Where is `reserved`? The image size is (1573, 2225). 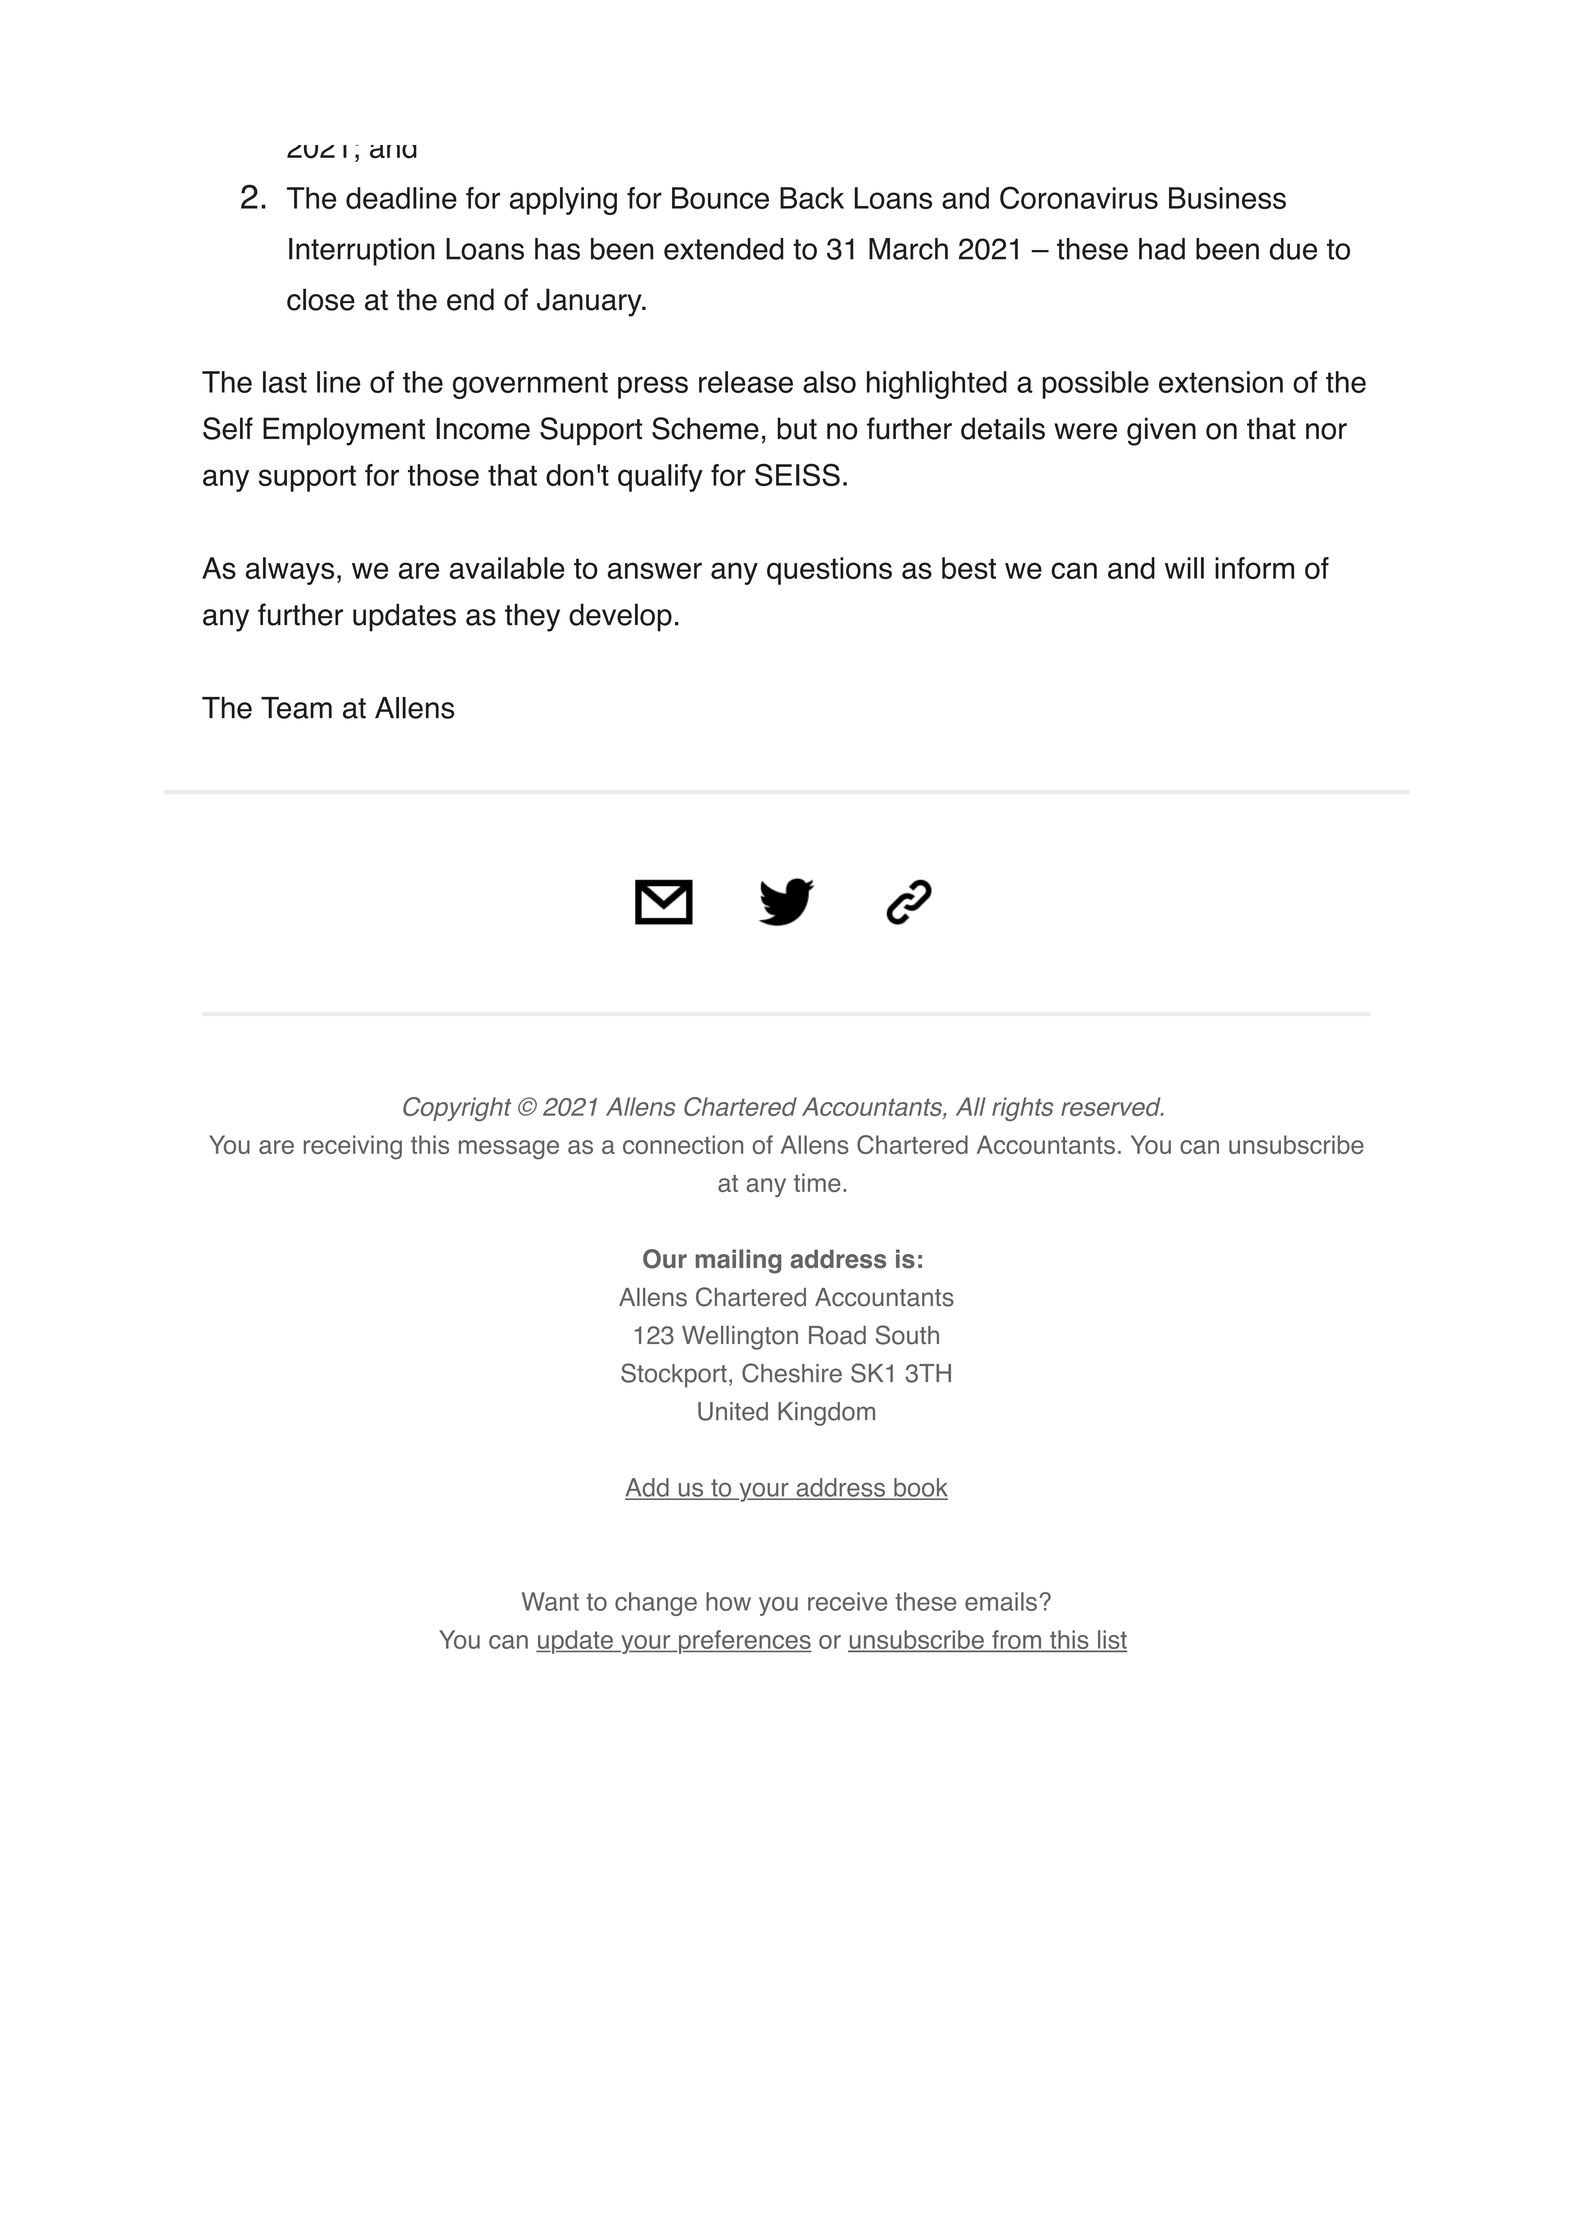
reserved is located at coordinates (1112, 1106).
